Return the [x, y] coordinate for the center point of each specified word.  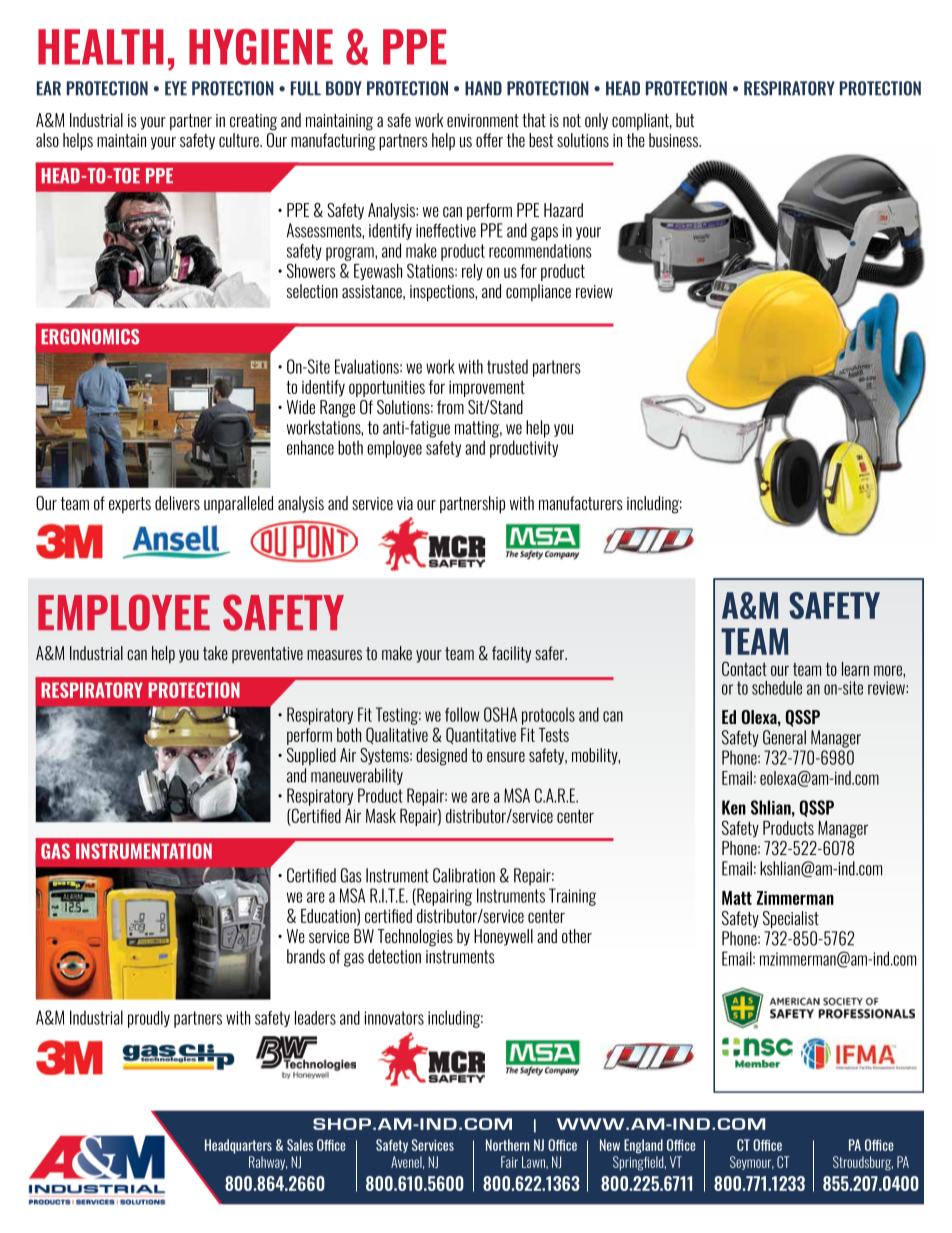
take [215, 653]
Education [329, 917]
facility [511, 654]
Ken [734, 807]
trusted [507, 366]
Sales [300, 1145]
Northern [507, 1145]
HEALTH [101, 47]
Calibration [464, 875]
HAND [483, 88]
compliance [538, 293]
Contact [744, 668]
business [675, 140]
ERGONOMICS [90, 337]
